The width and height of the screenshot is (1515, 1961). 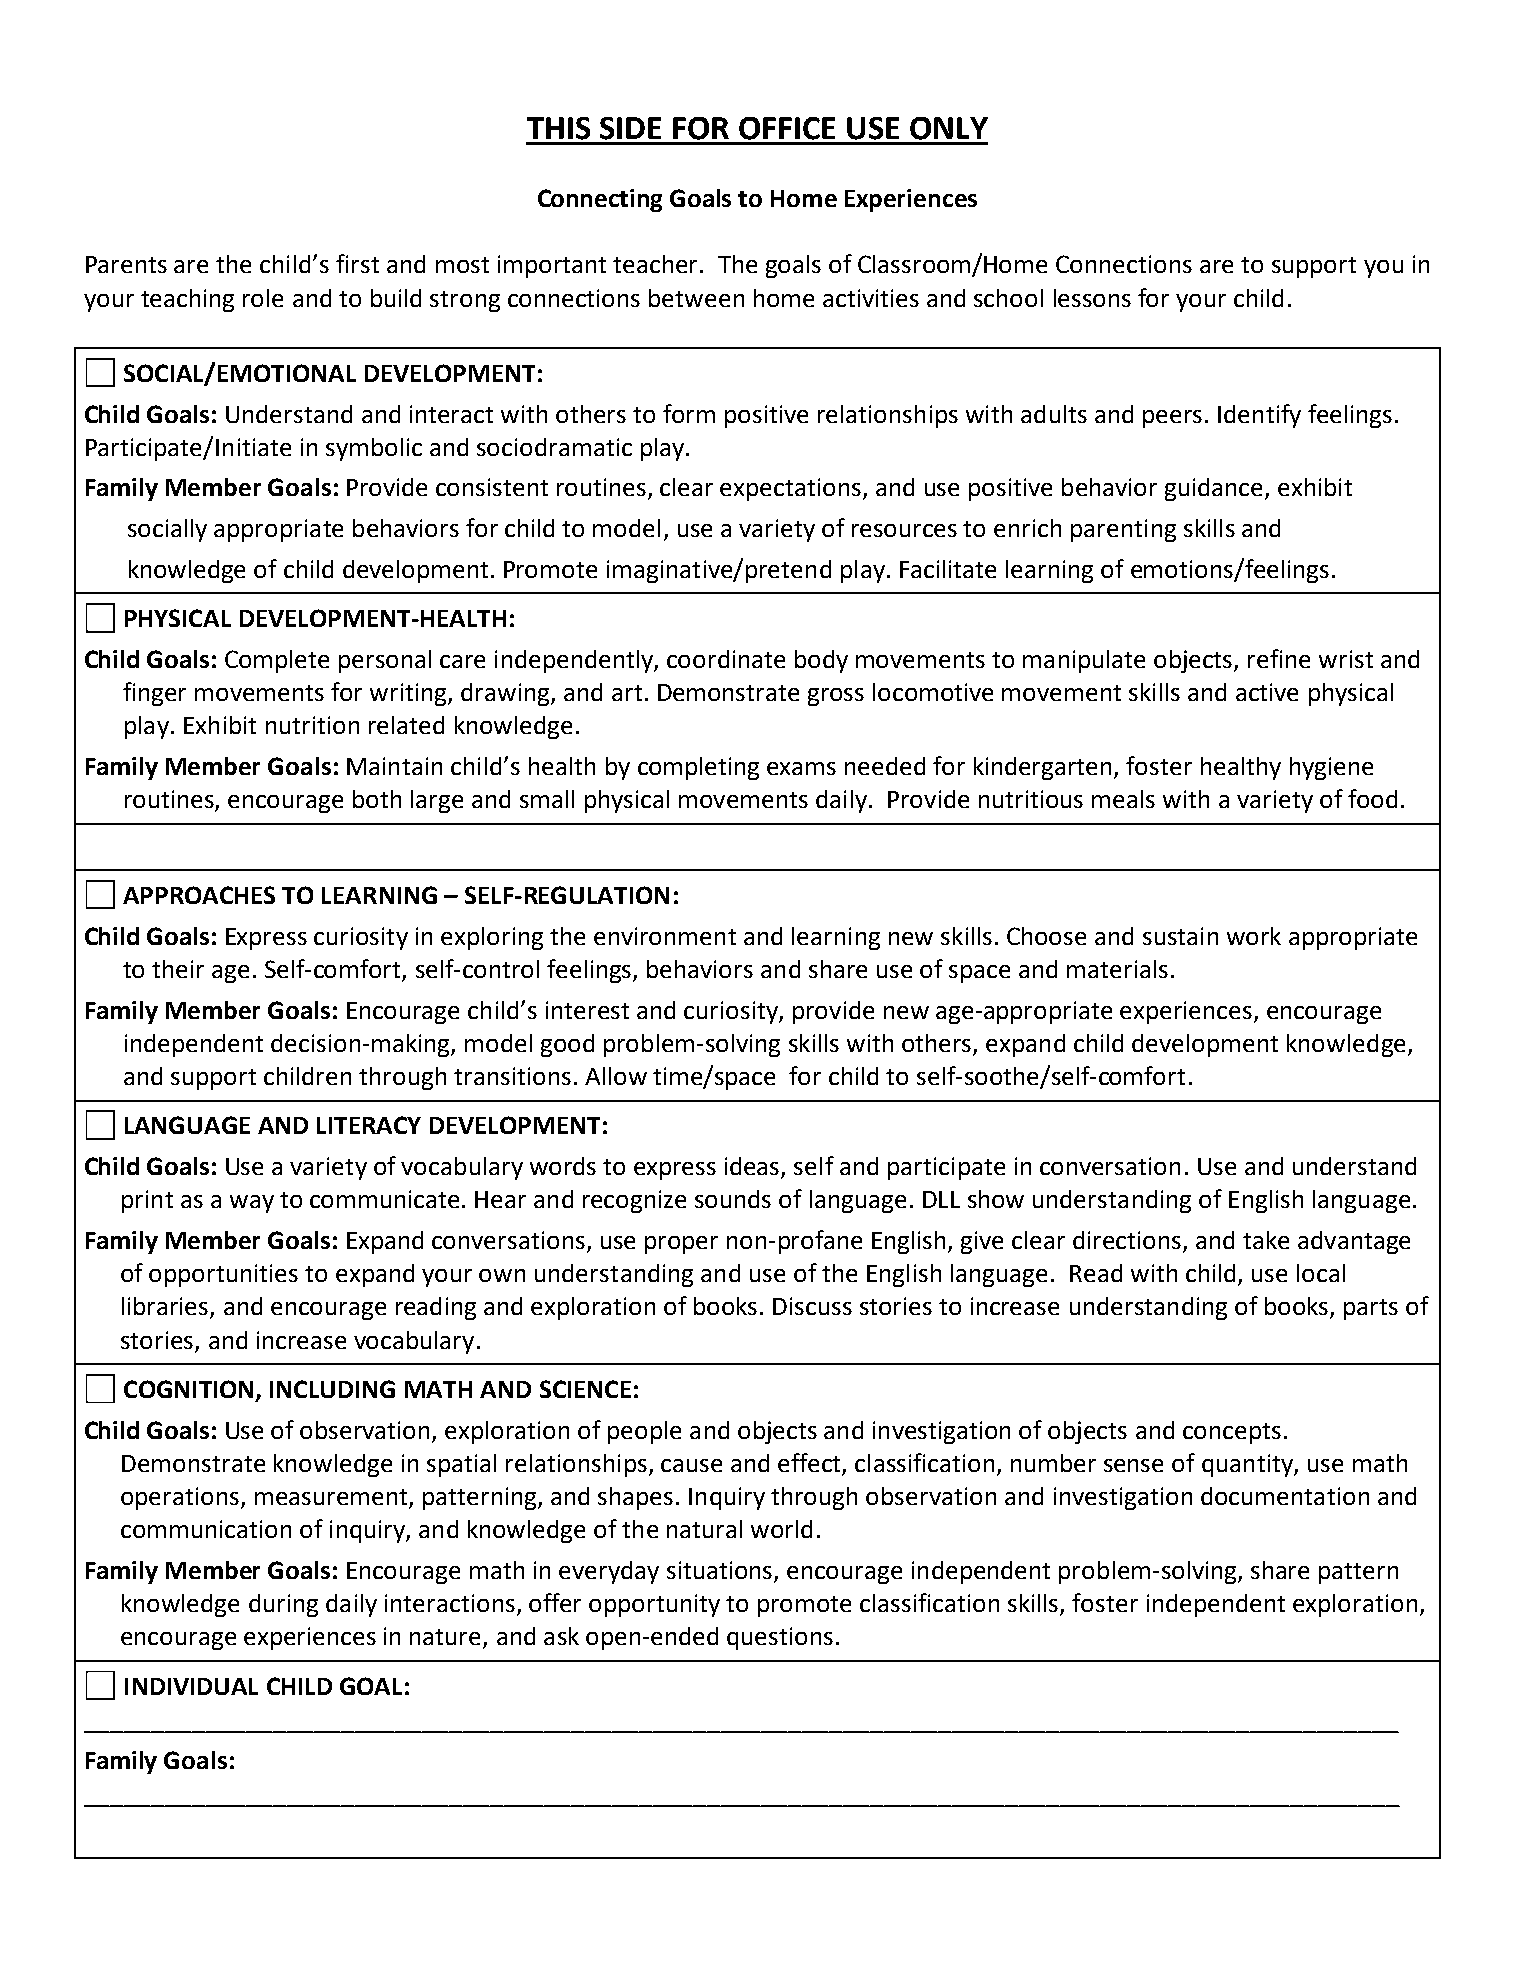 What do you see at coordinates (790, 489) in the screenshot?
I see `expectations` at bounding box center [790, 489].
